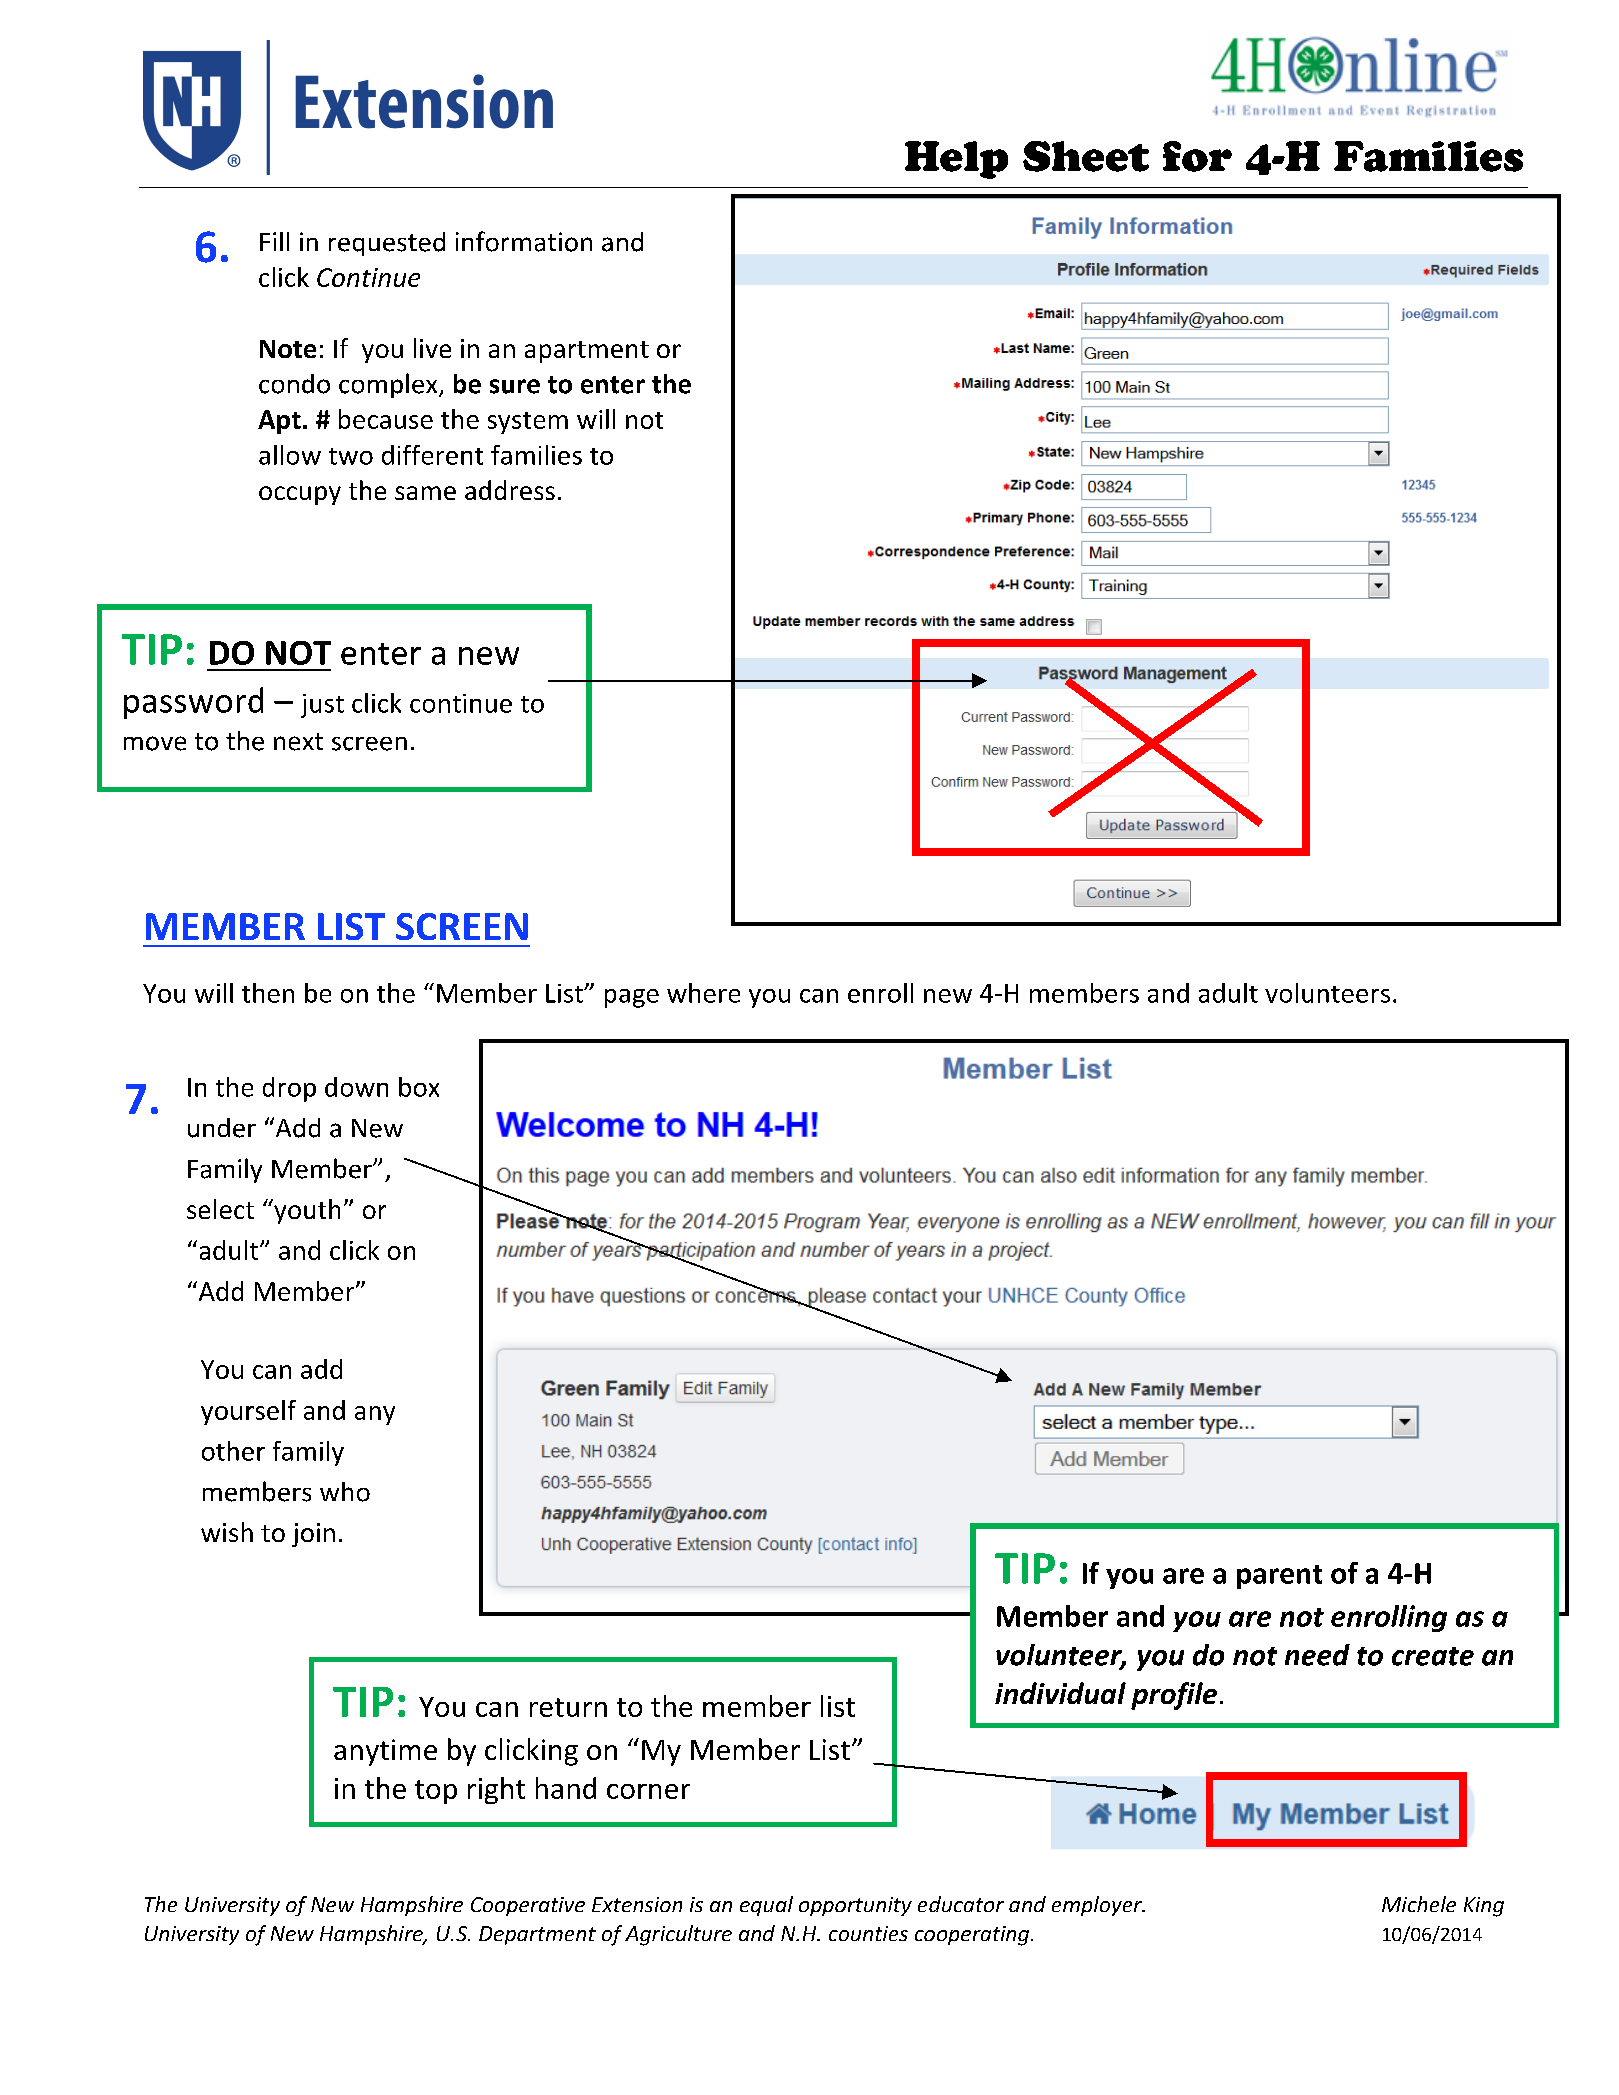 Image resolution: width=1619 pixels, height=2095 pixels. I want to click on where, so click(703, 993).
